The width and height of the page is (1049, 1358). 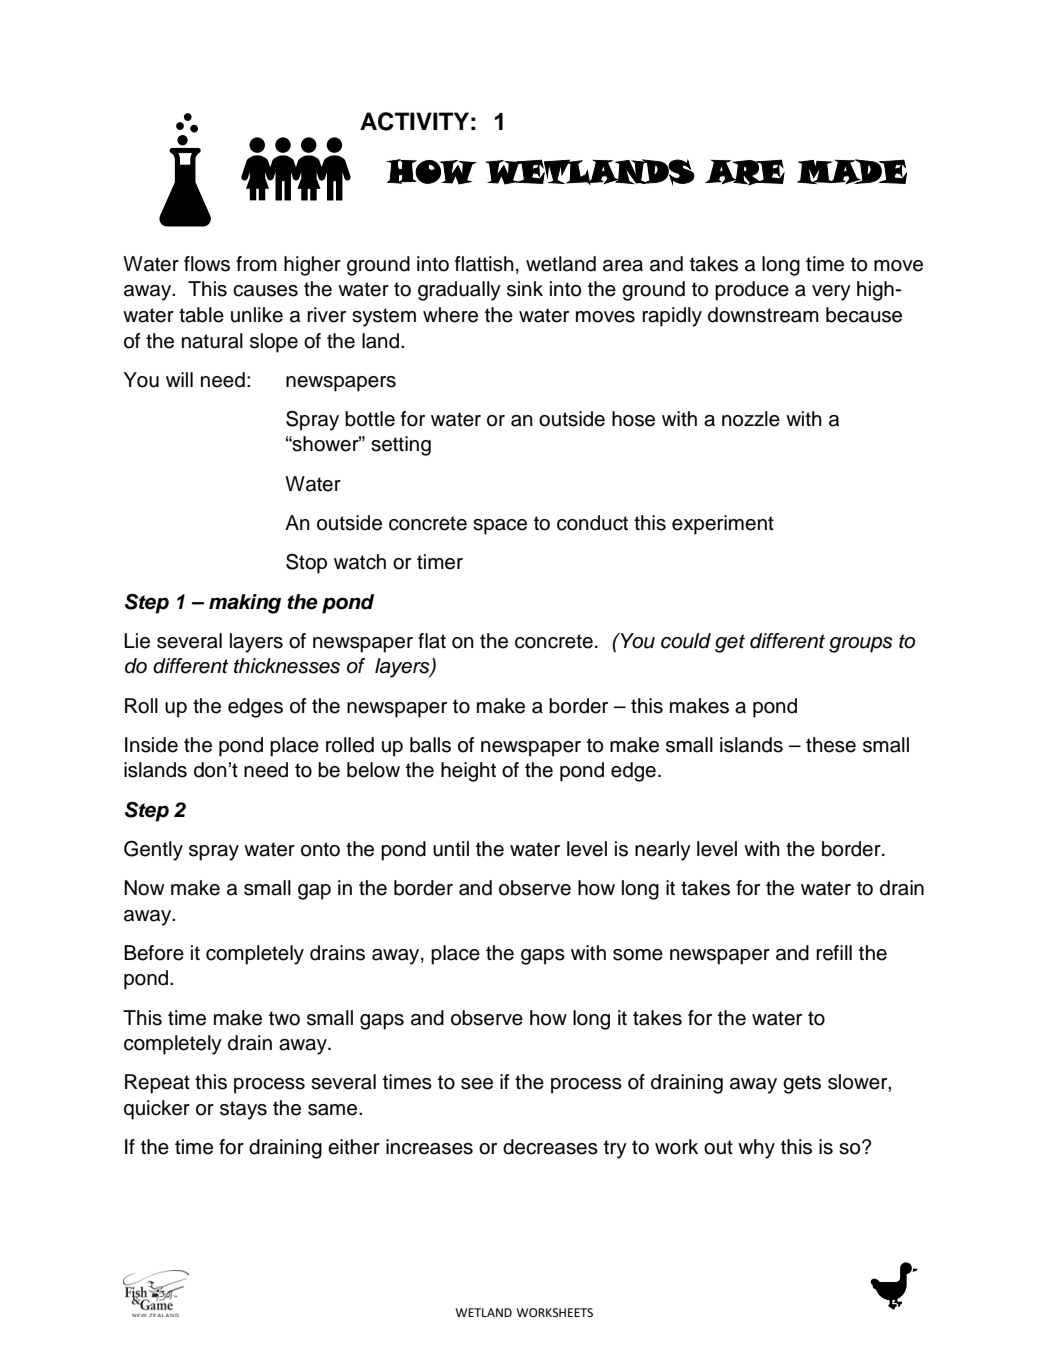 What do you see at coordinates (179, 379) in the page?
I see `will` at bounding box center [179, 379].
